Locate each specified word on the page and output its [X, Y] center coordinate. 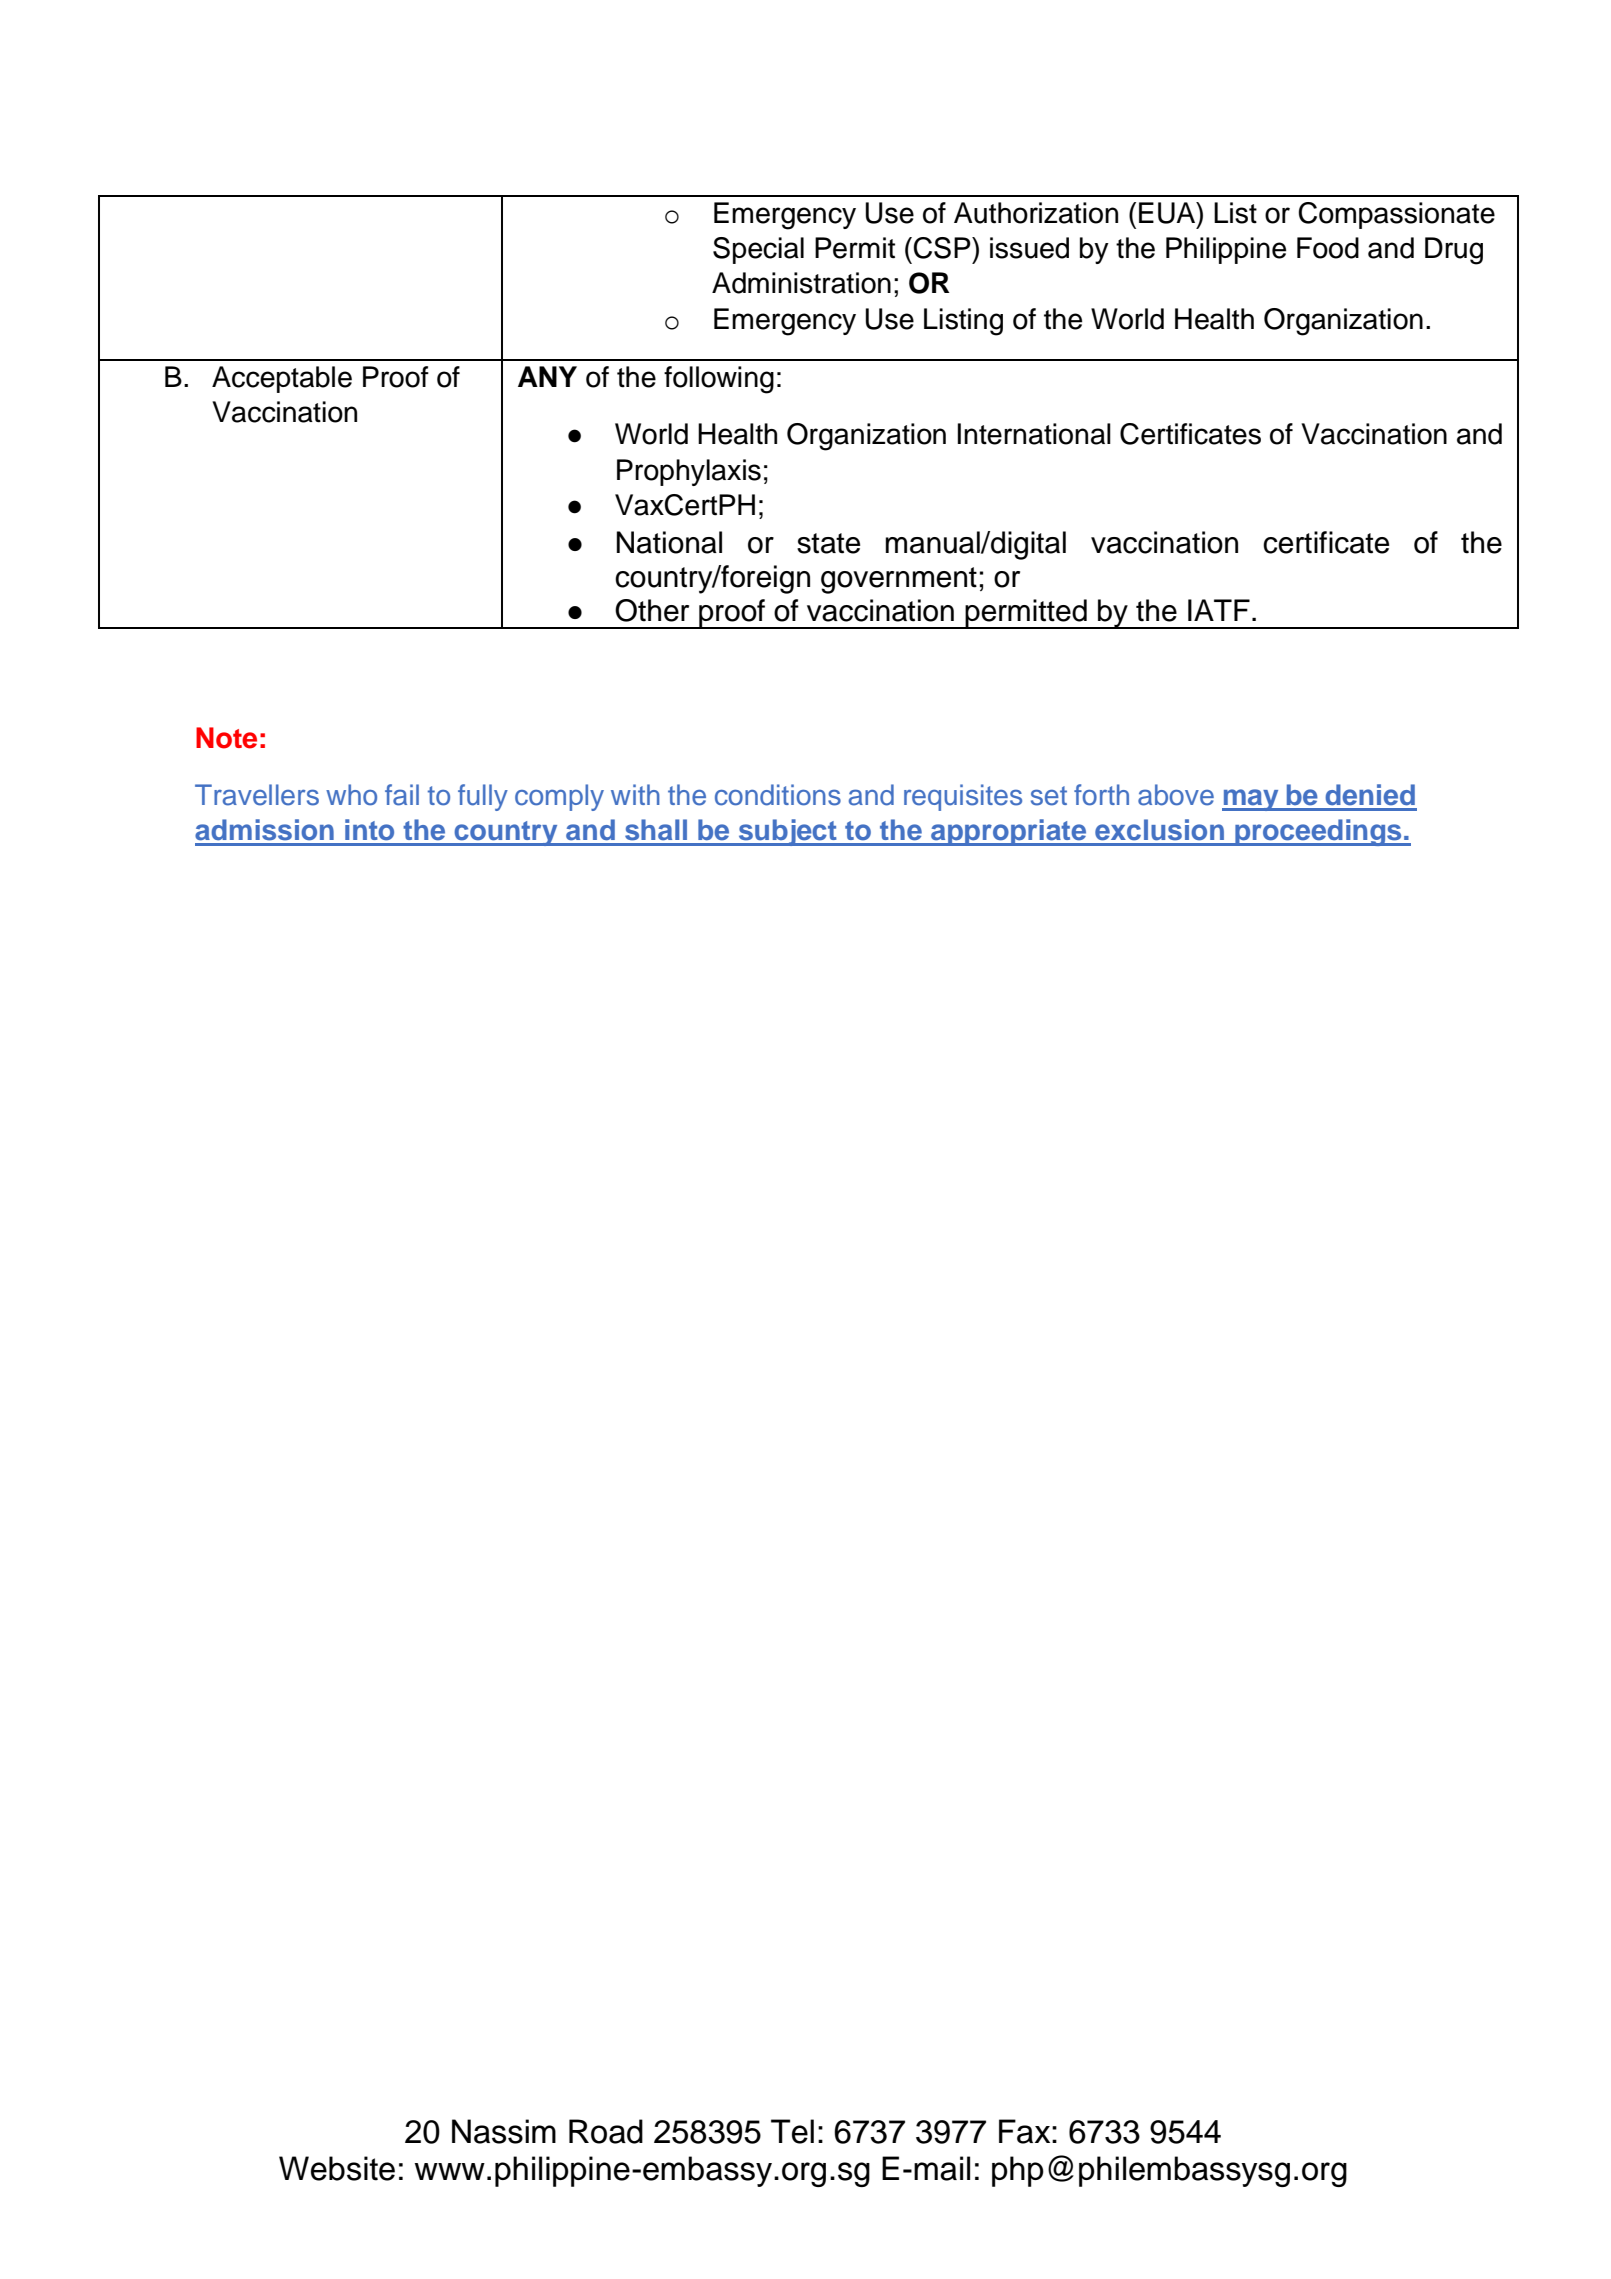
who [351, 795]
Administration [801, 283]
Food [1328, 248]
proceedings [1318, 832]
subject [787, 832]
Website [337, 2168]
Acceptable [282, 379]
